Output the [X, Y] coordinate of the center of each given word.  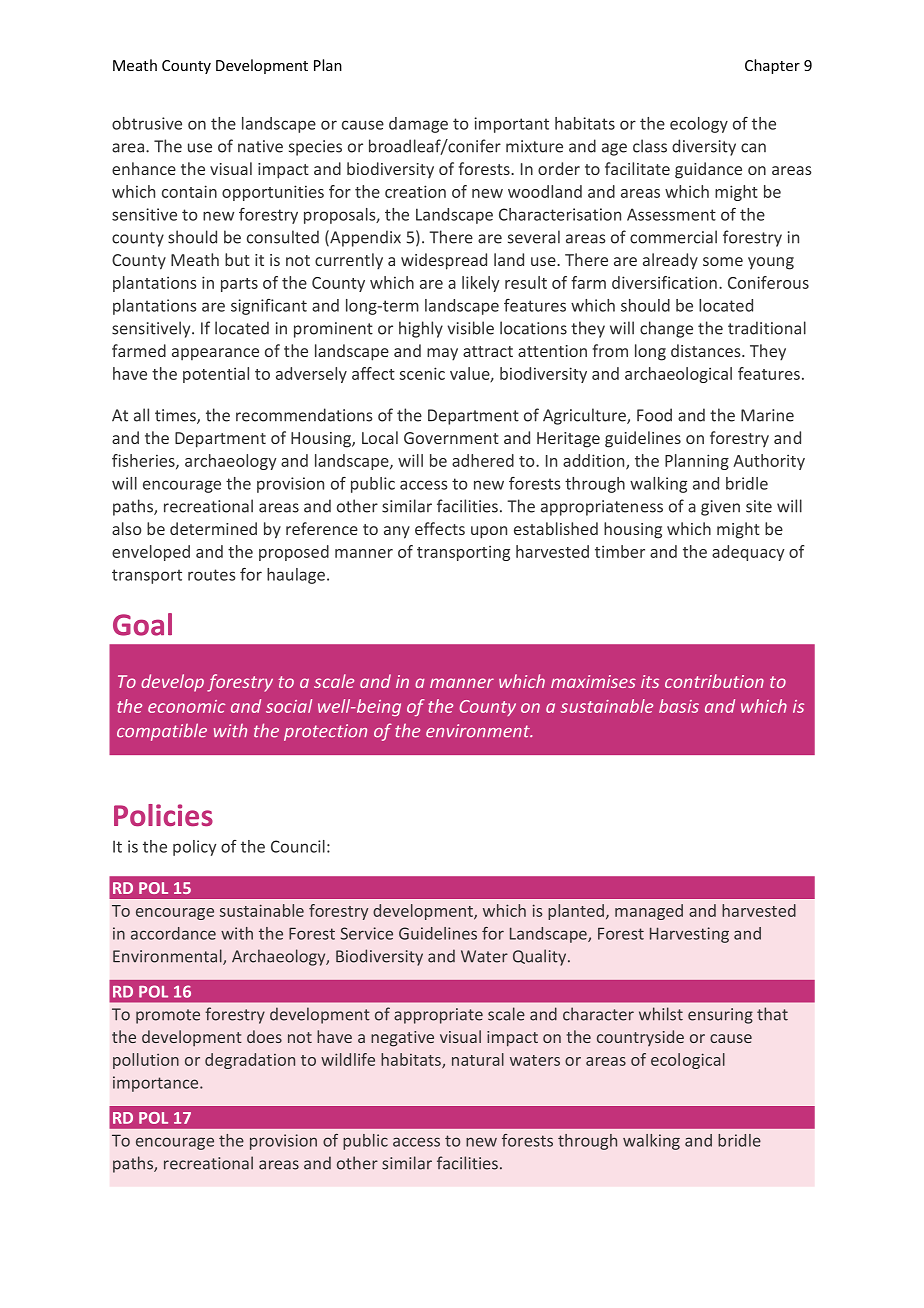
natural [478, 1059]
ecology [699, 125]
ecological [688, 1061]
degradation [250, 1061]
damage [418, 125]
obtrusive [147, 123]
